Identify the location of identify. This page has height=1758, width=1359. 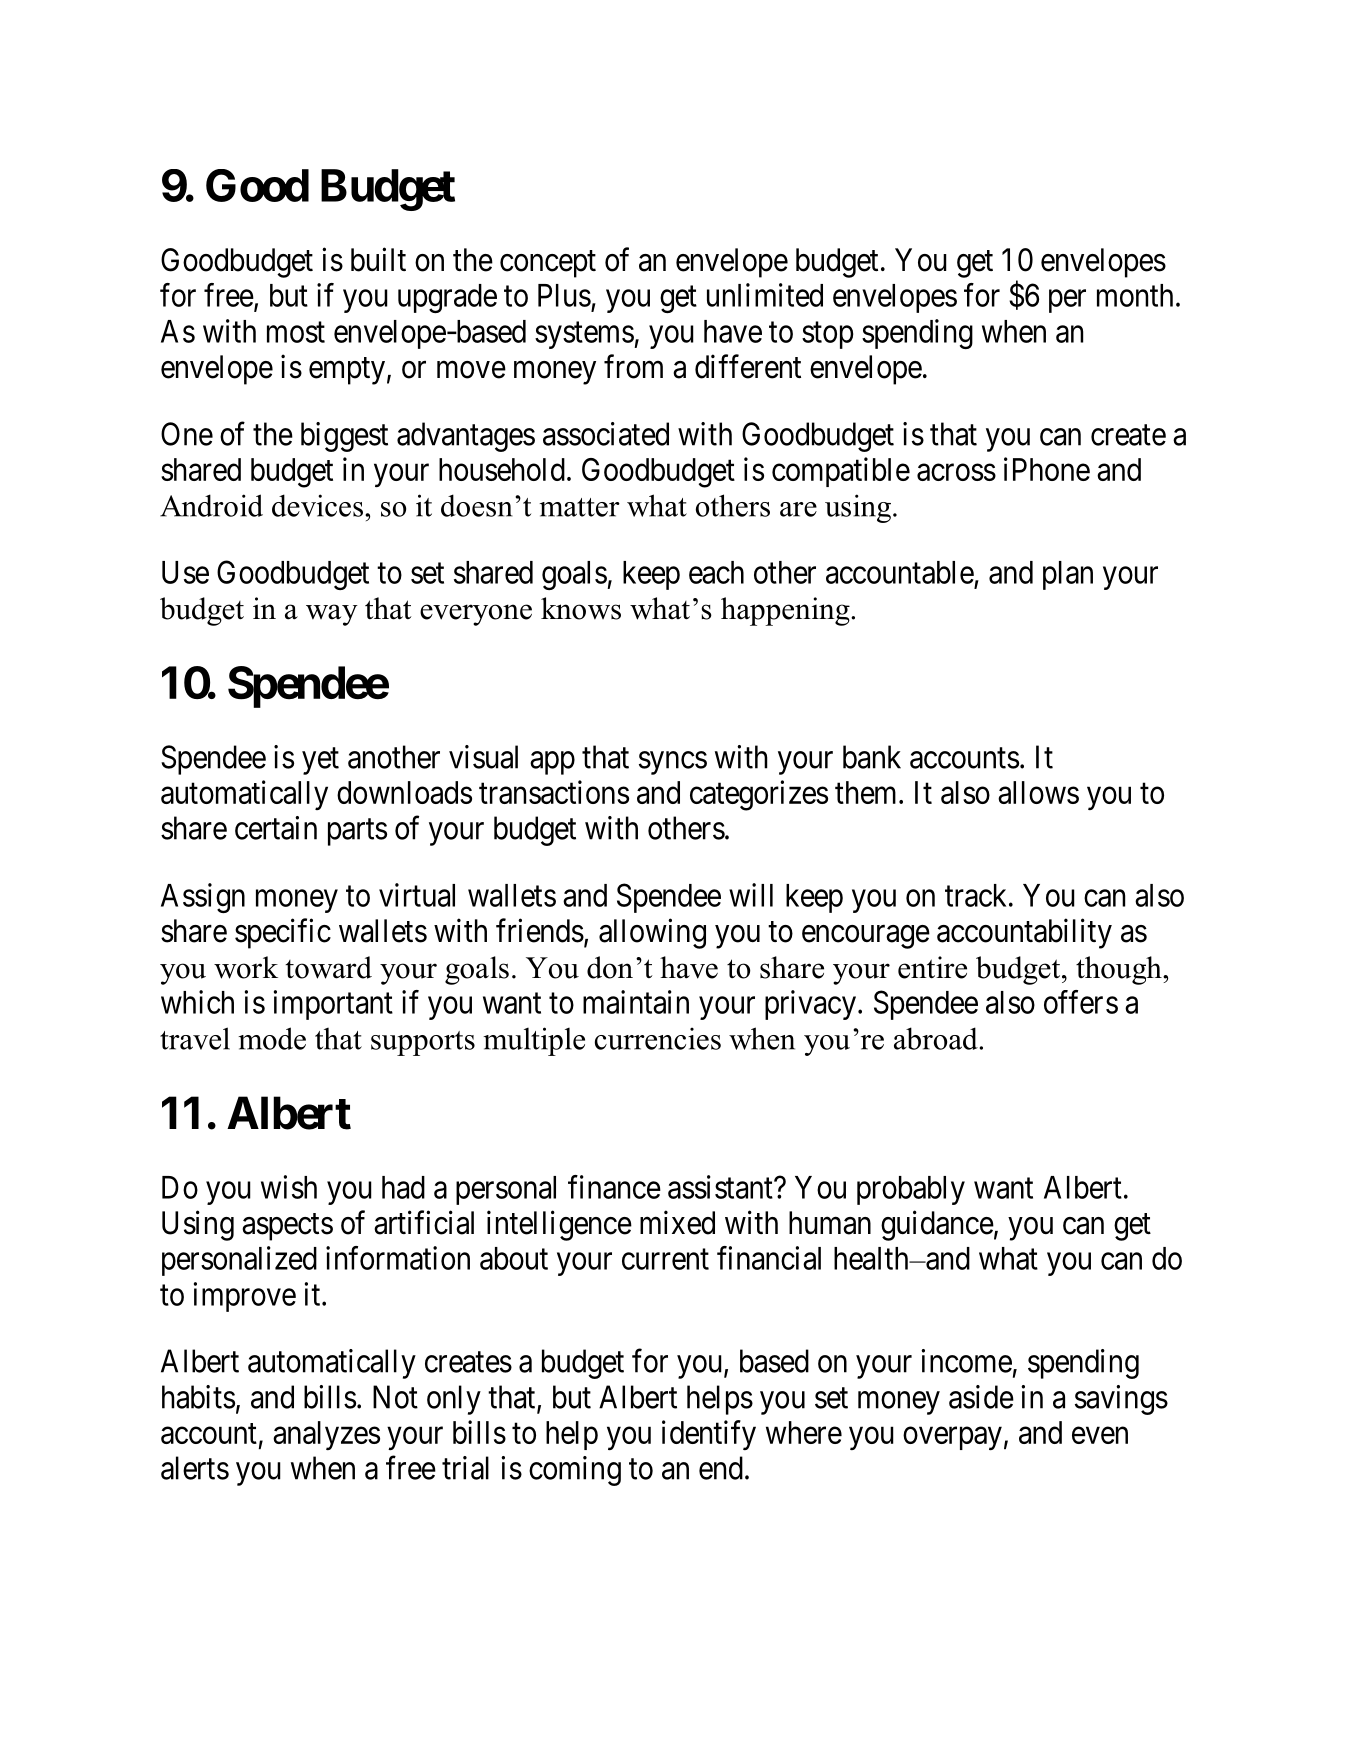
(709, 1435).
